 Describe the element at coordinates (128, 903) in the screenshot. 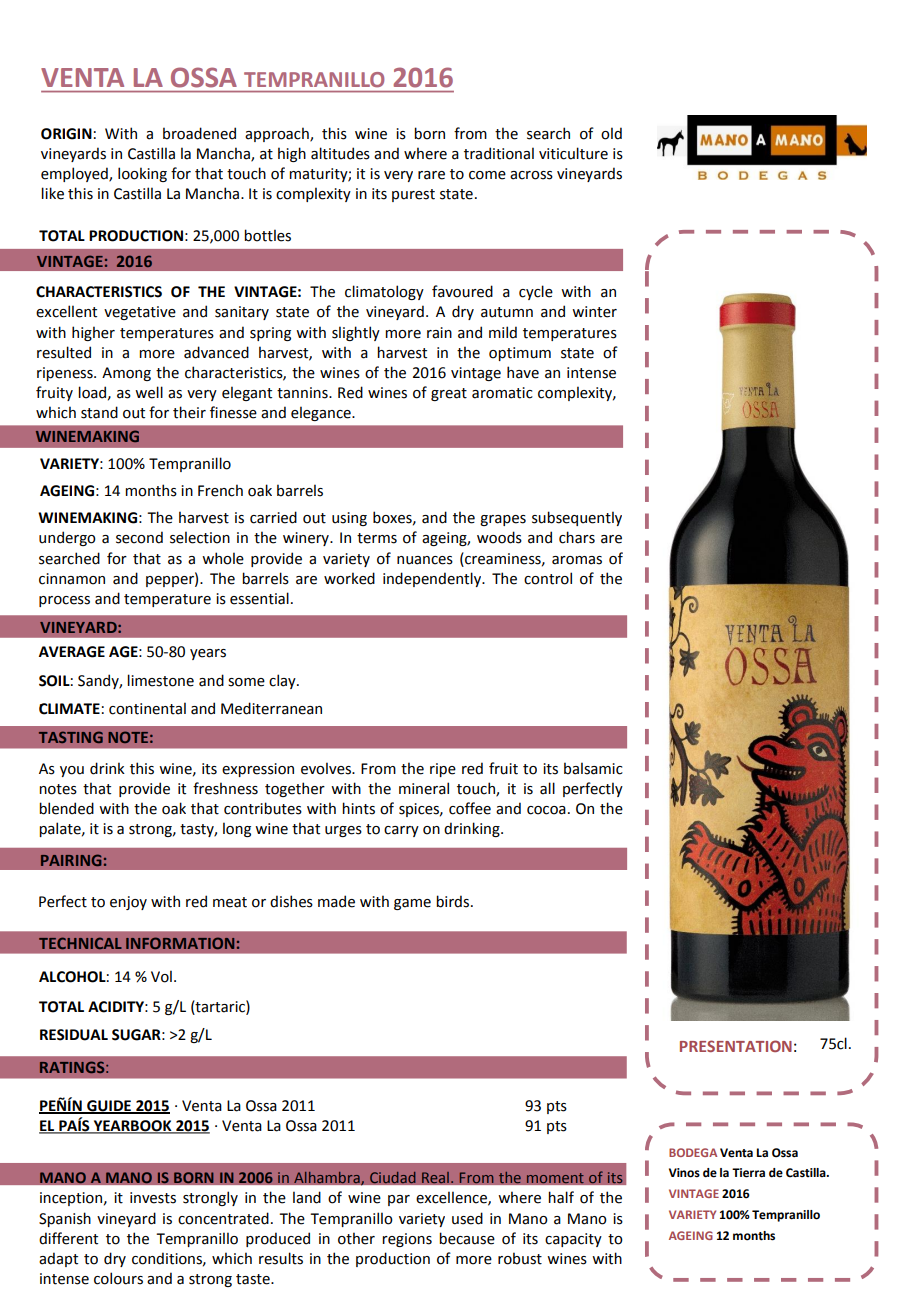

I see `enjoy` at that location.
